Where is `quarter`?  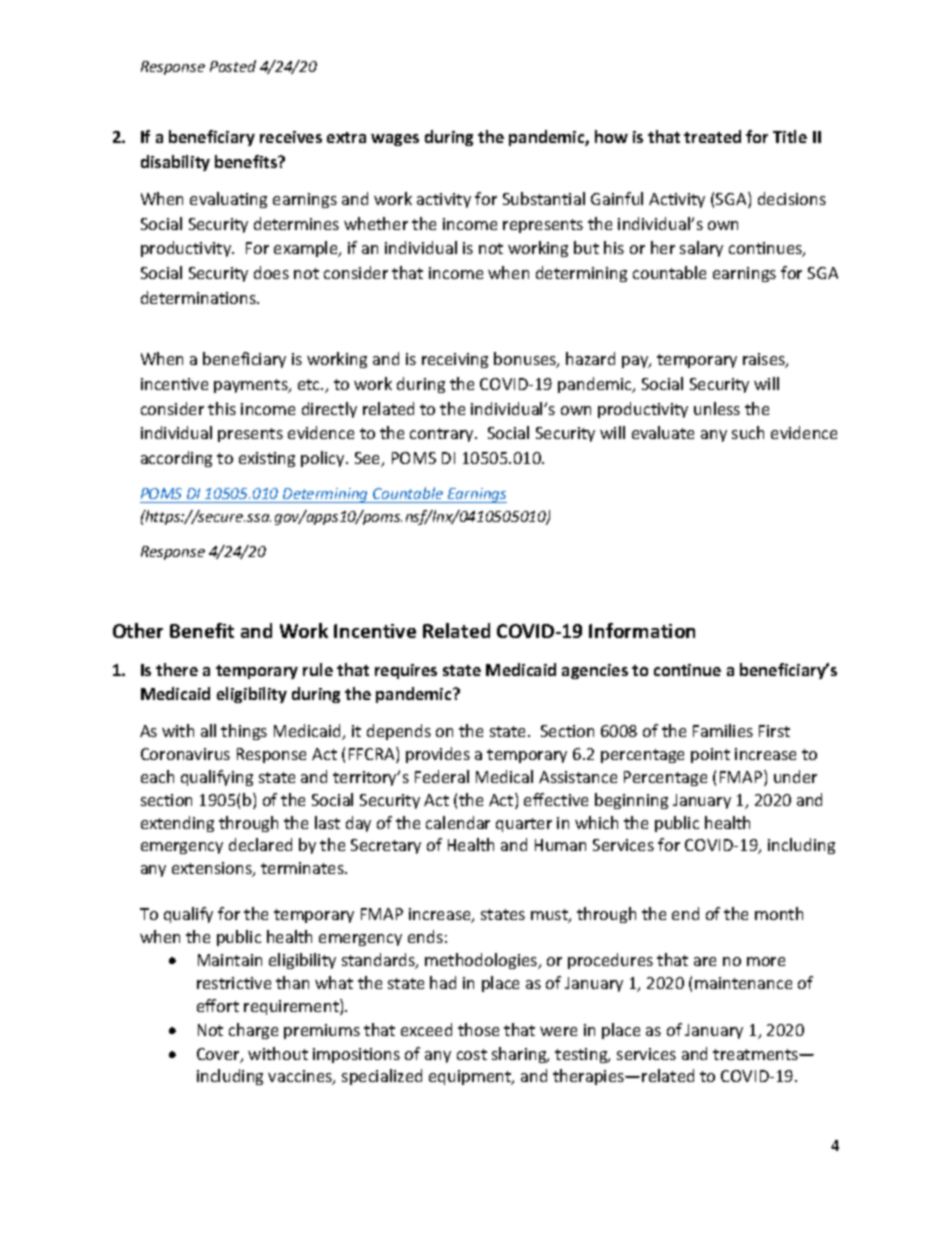 quarter is located at coordinates (524, 825).
